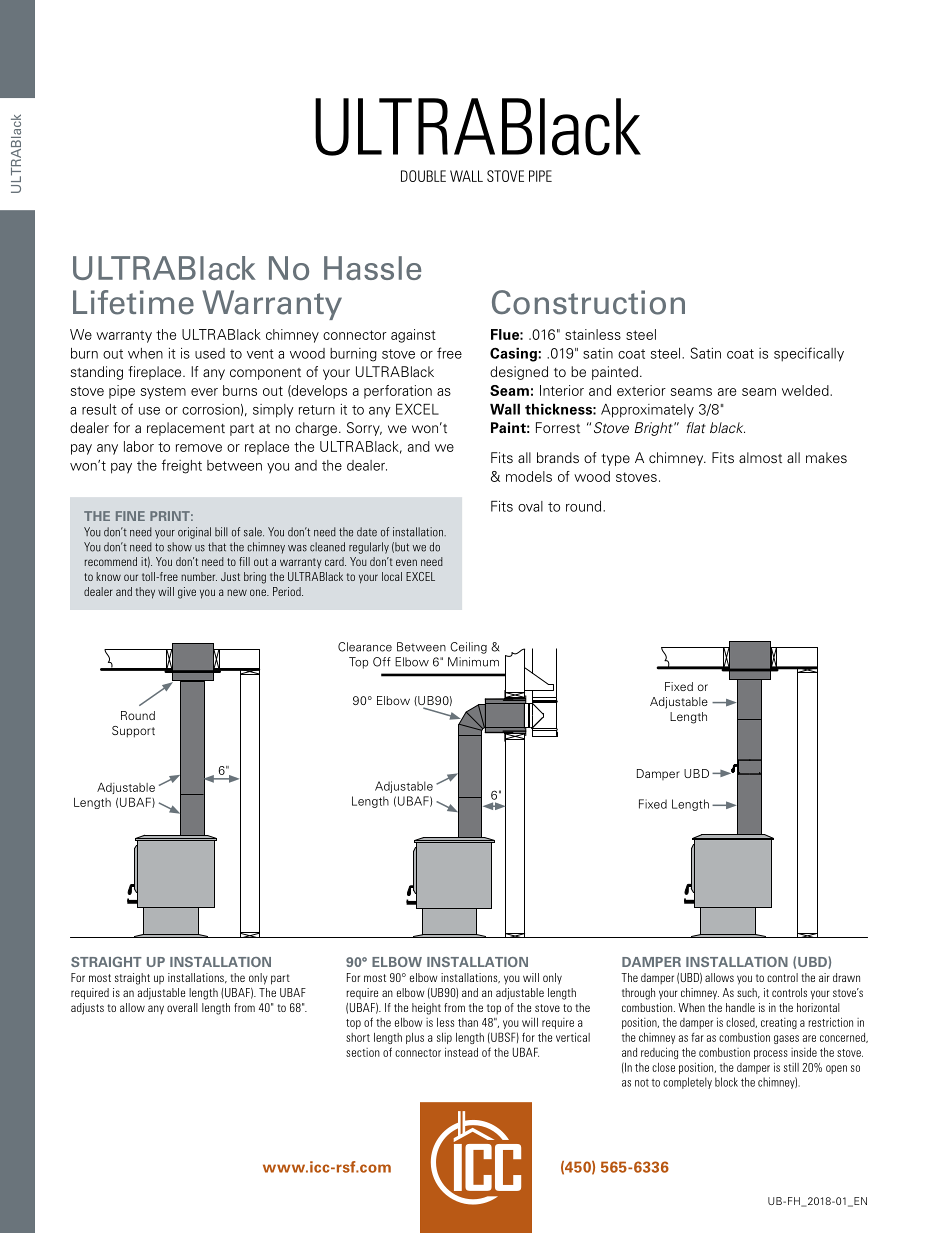 Image resolution: width=952 pixels, height=1233 pixels. Describe the element at coordinates (423, 176) in the screenshot. I see `DOUBLE` at that location.
